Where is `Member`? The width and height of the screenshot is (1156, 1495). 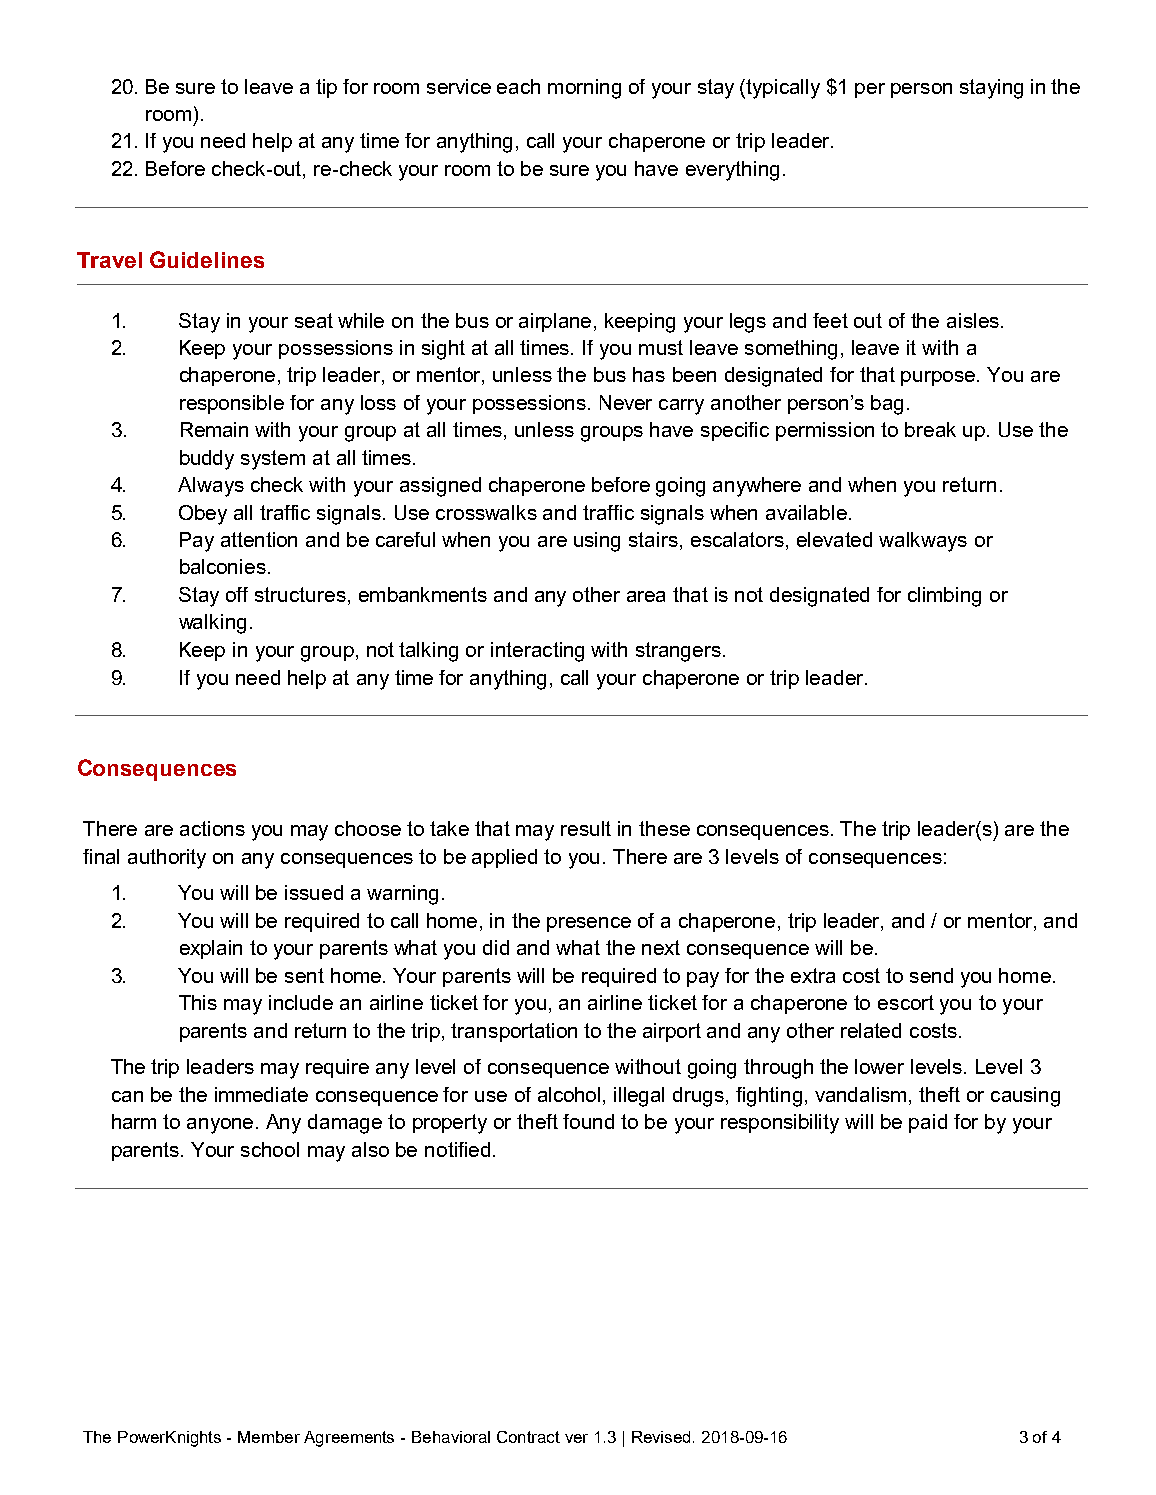 Member is located at coordinates (269, 1437).
